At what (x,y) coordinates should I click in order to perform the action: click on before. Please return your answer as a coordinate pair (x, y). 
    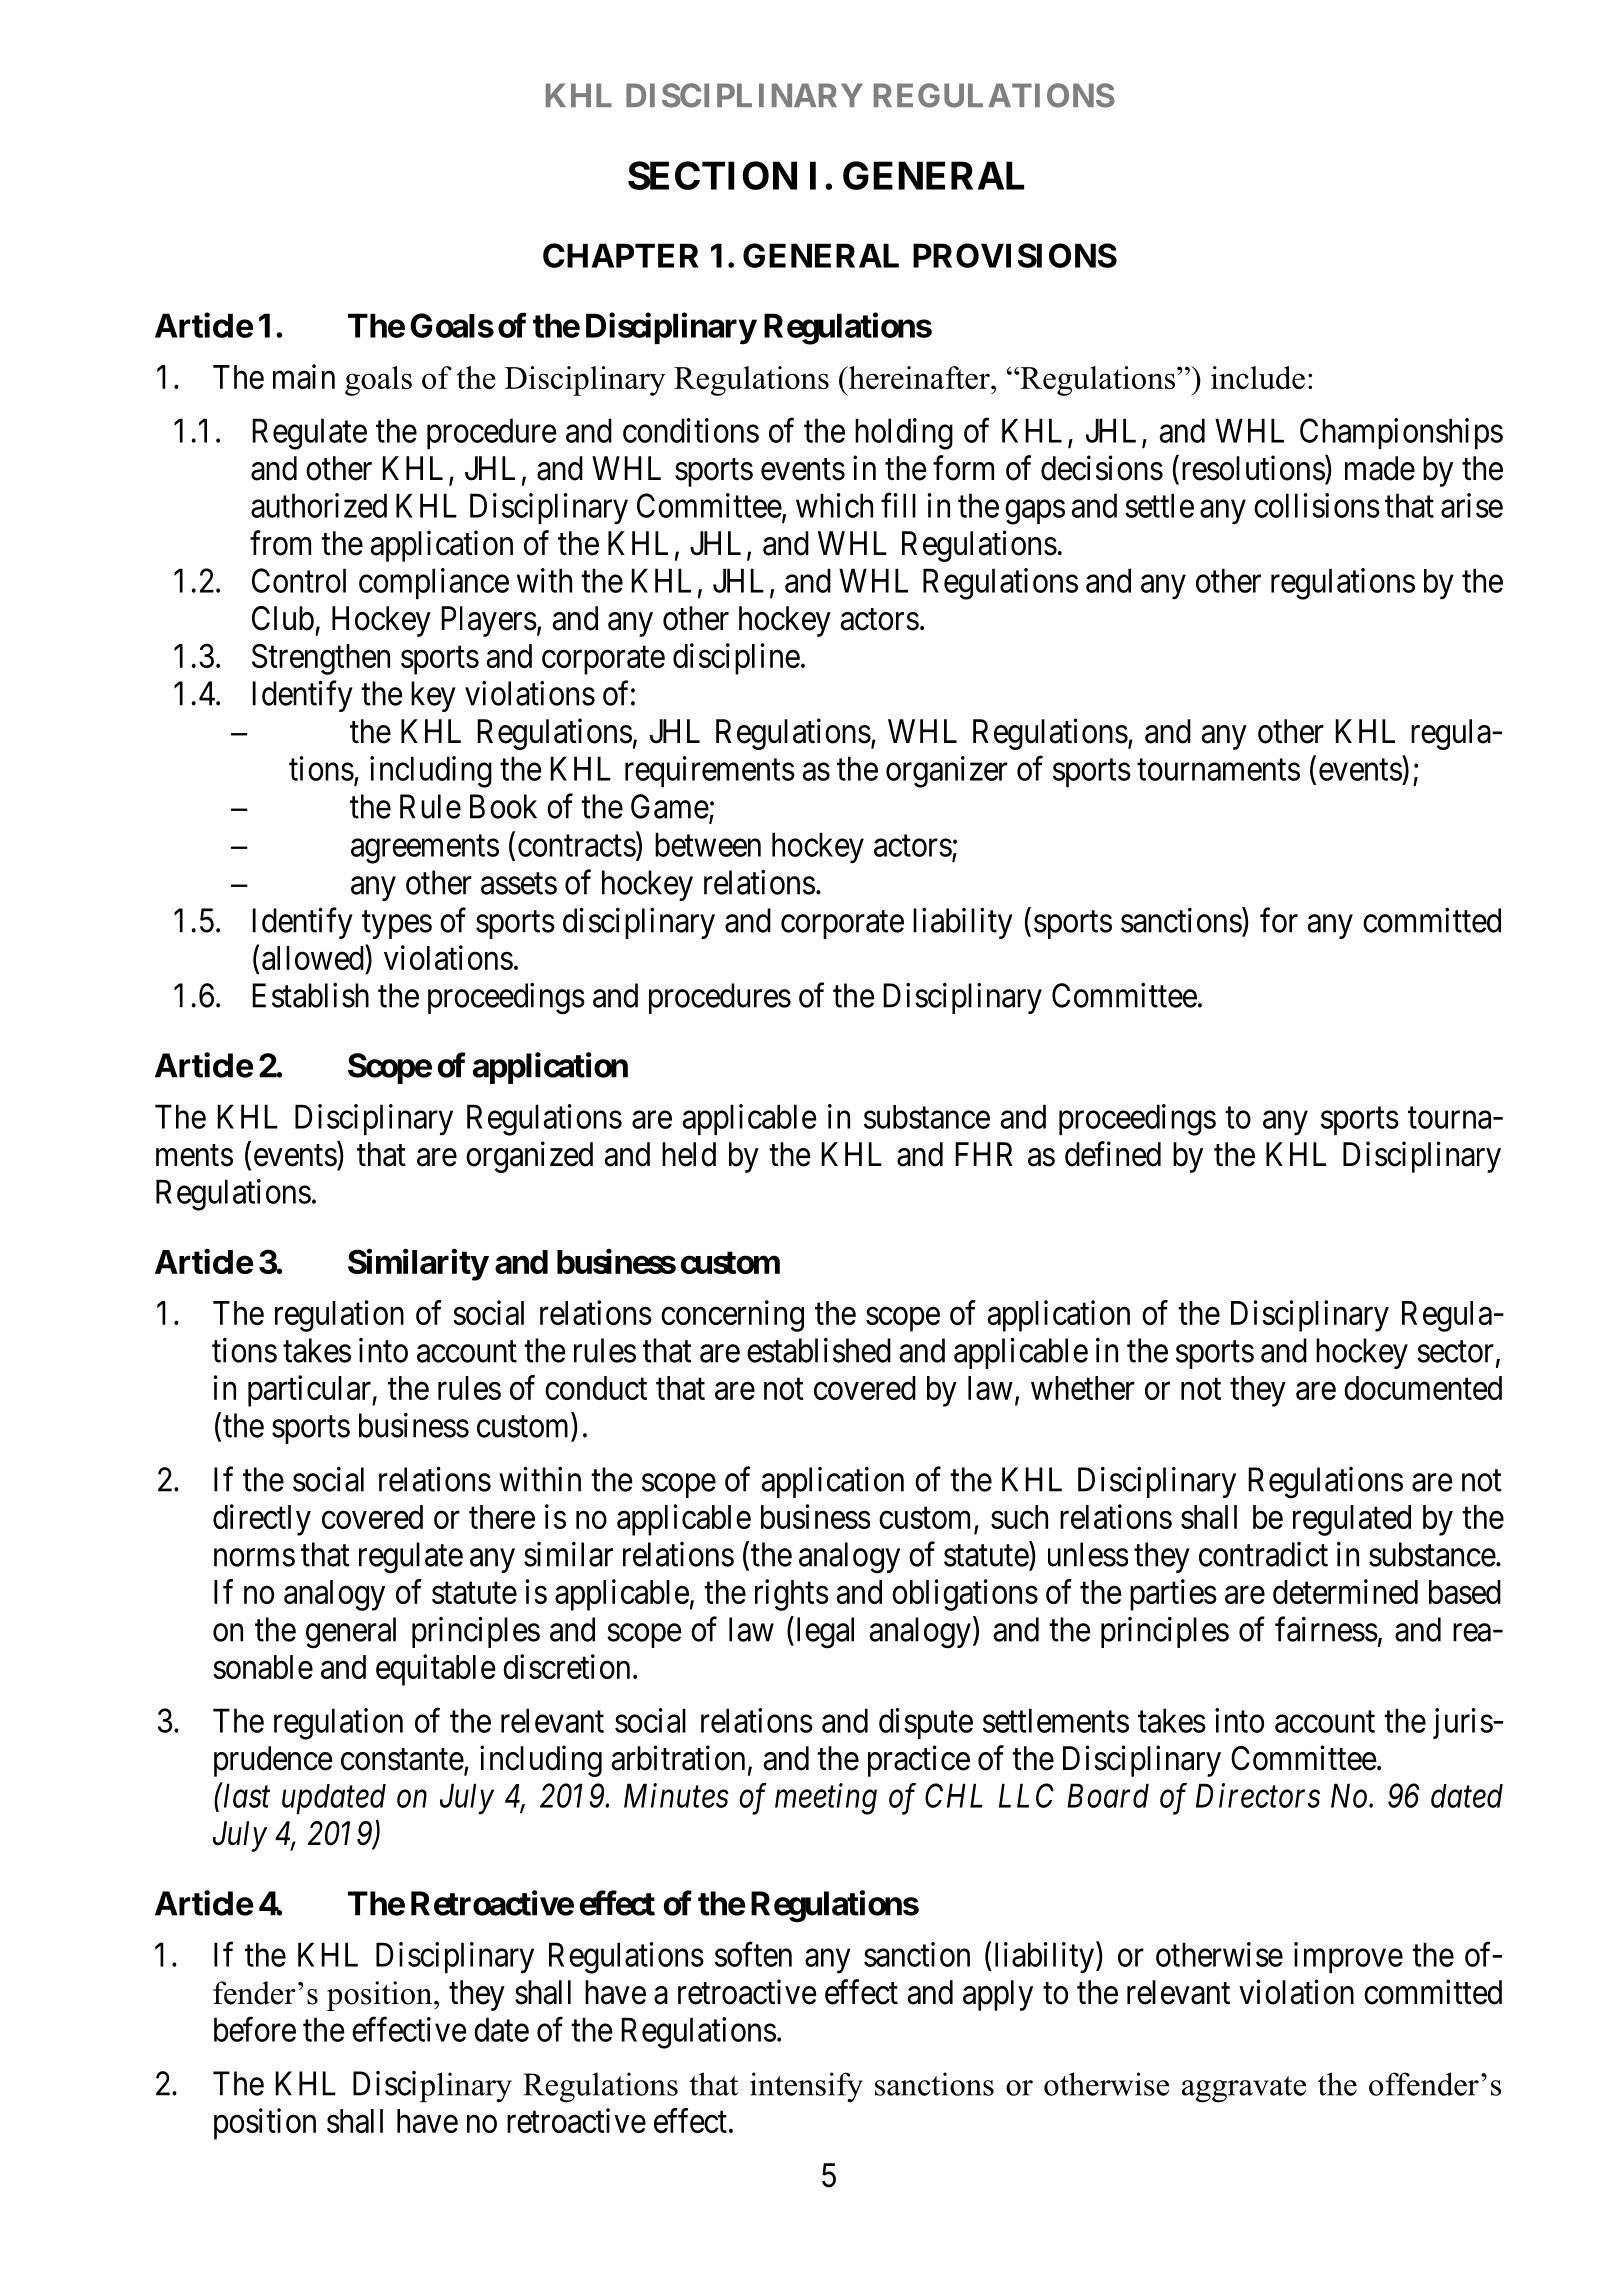
    Looking at the image, I should click on (255, 2029).
